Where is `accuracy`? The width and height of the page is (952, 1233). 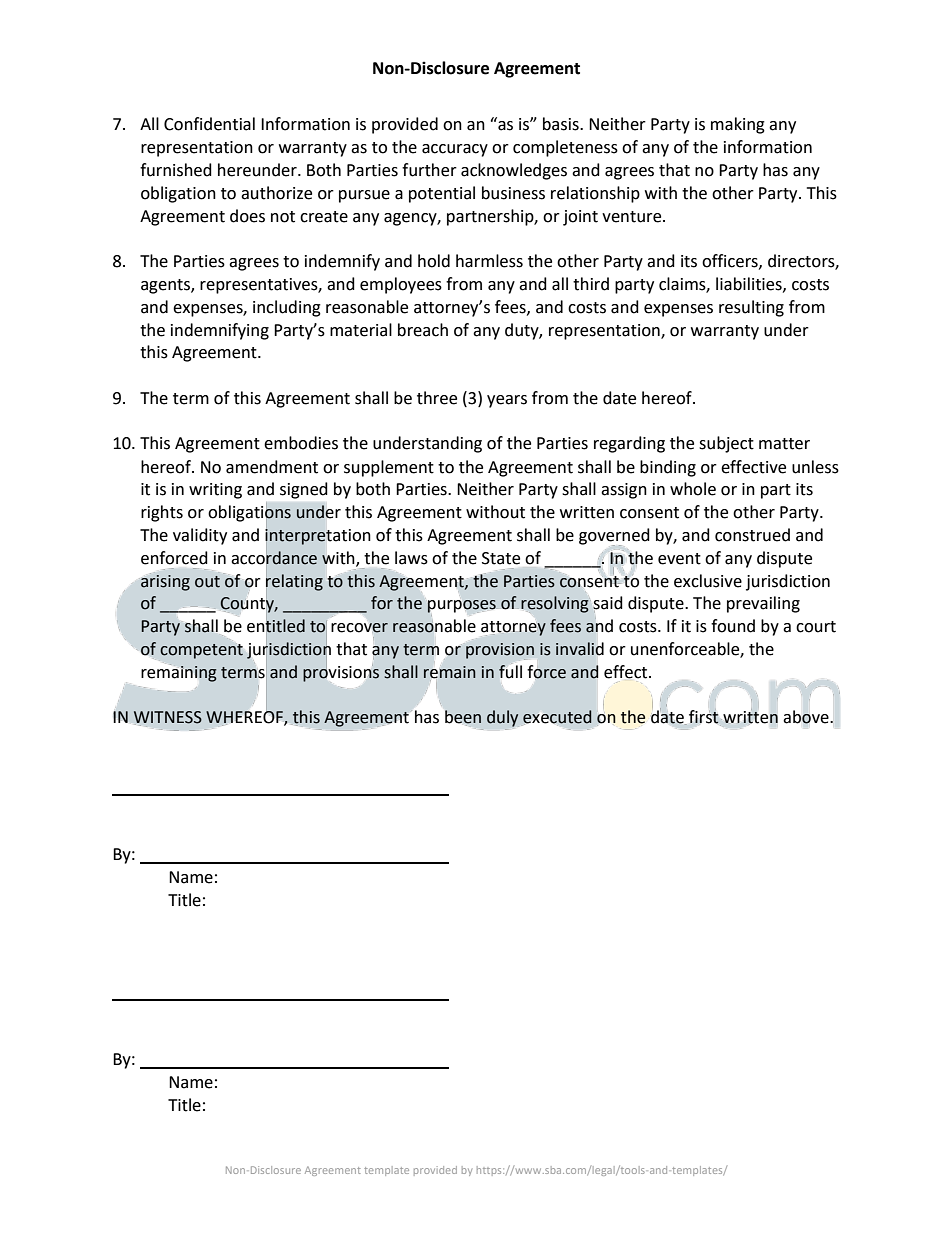 accuracy is located at coordinates (455, 150).
